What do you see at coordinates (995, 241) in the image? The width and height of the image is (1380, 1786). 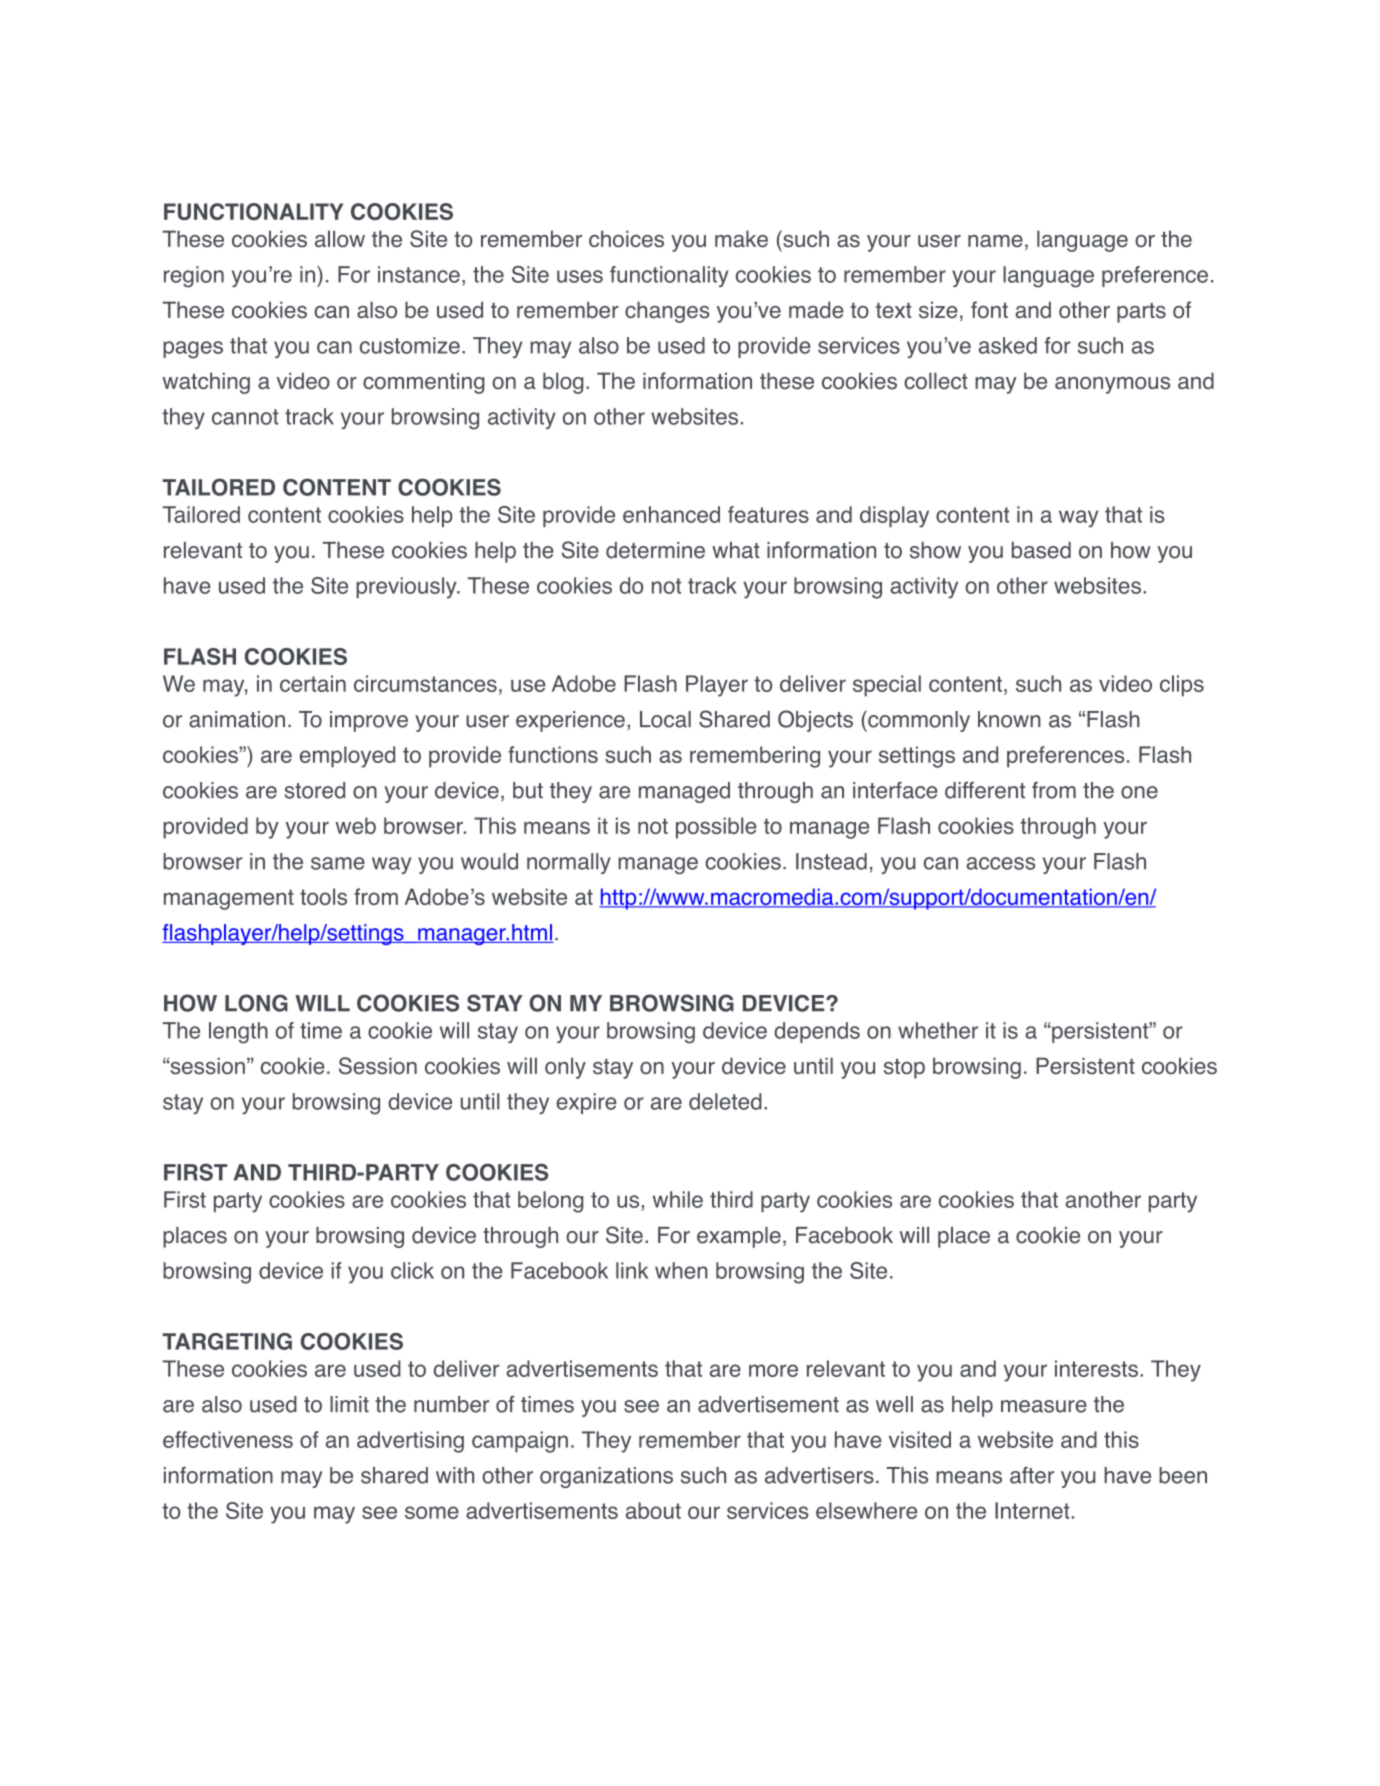 I see `name` at bounding box center [995, 241].
